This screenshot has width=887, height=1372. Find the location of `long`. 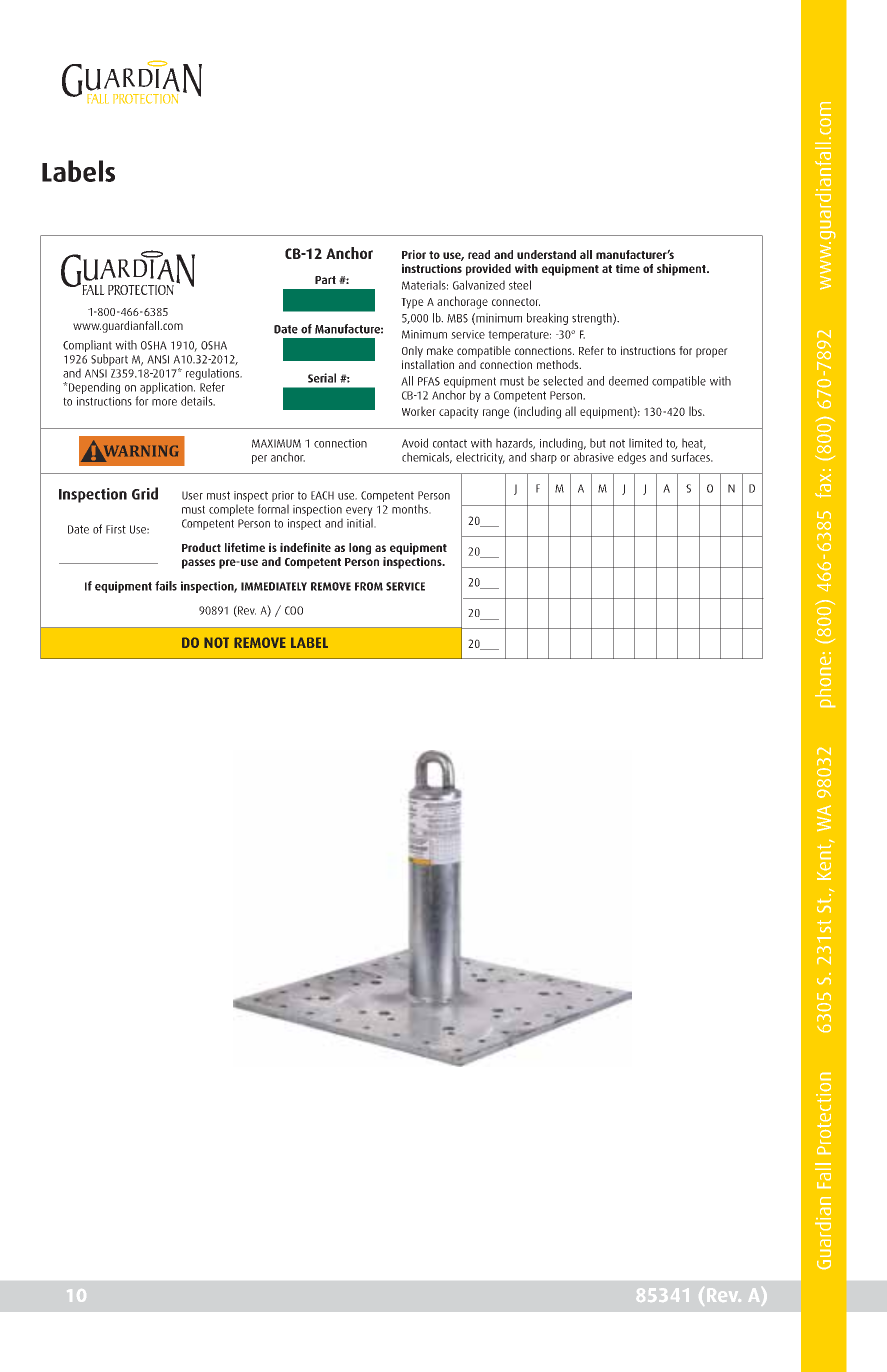

long is located at coordinates (360, 549).
